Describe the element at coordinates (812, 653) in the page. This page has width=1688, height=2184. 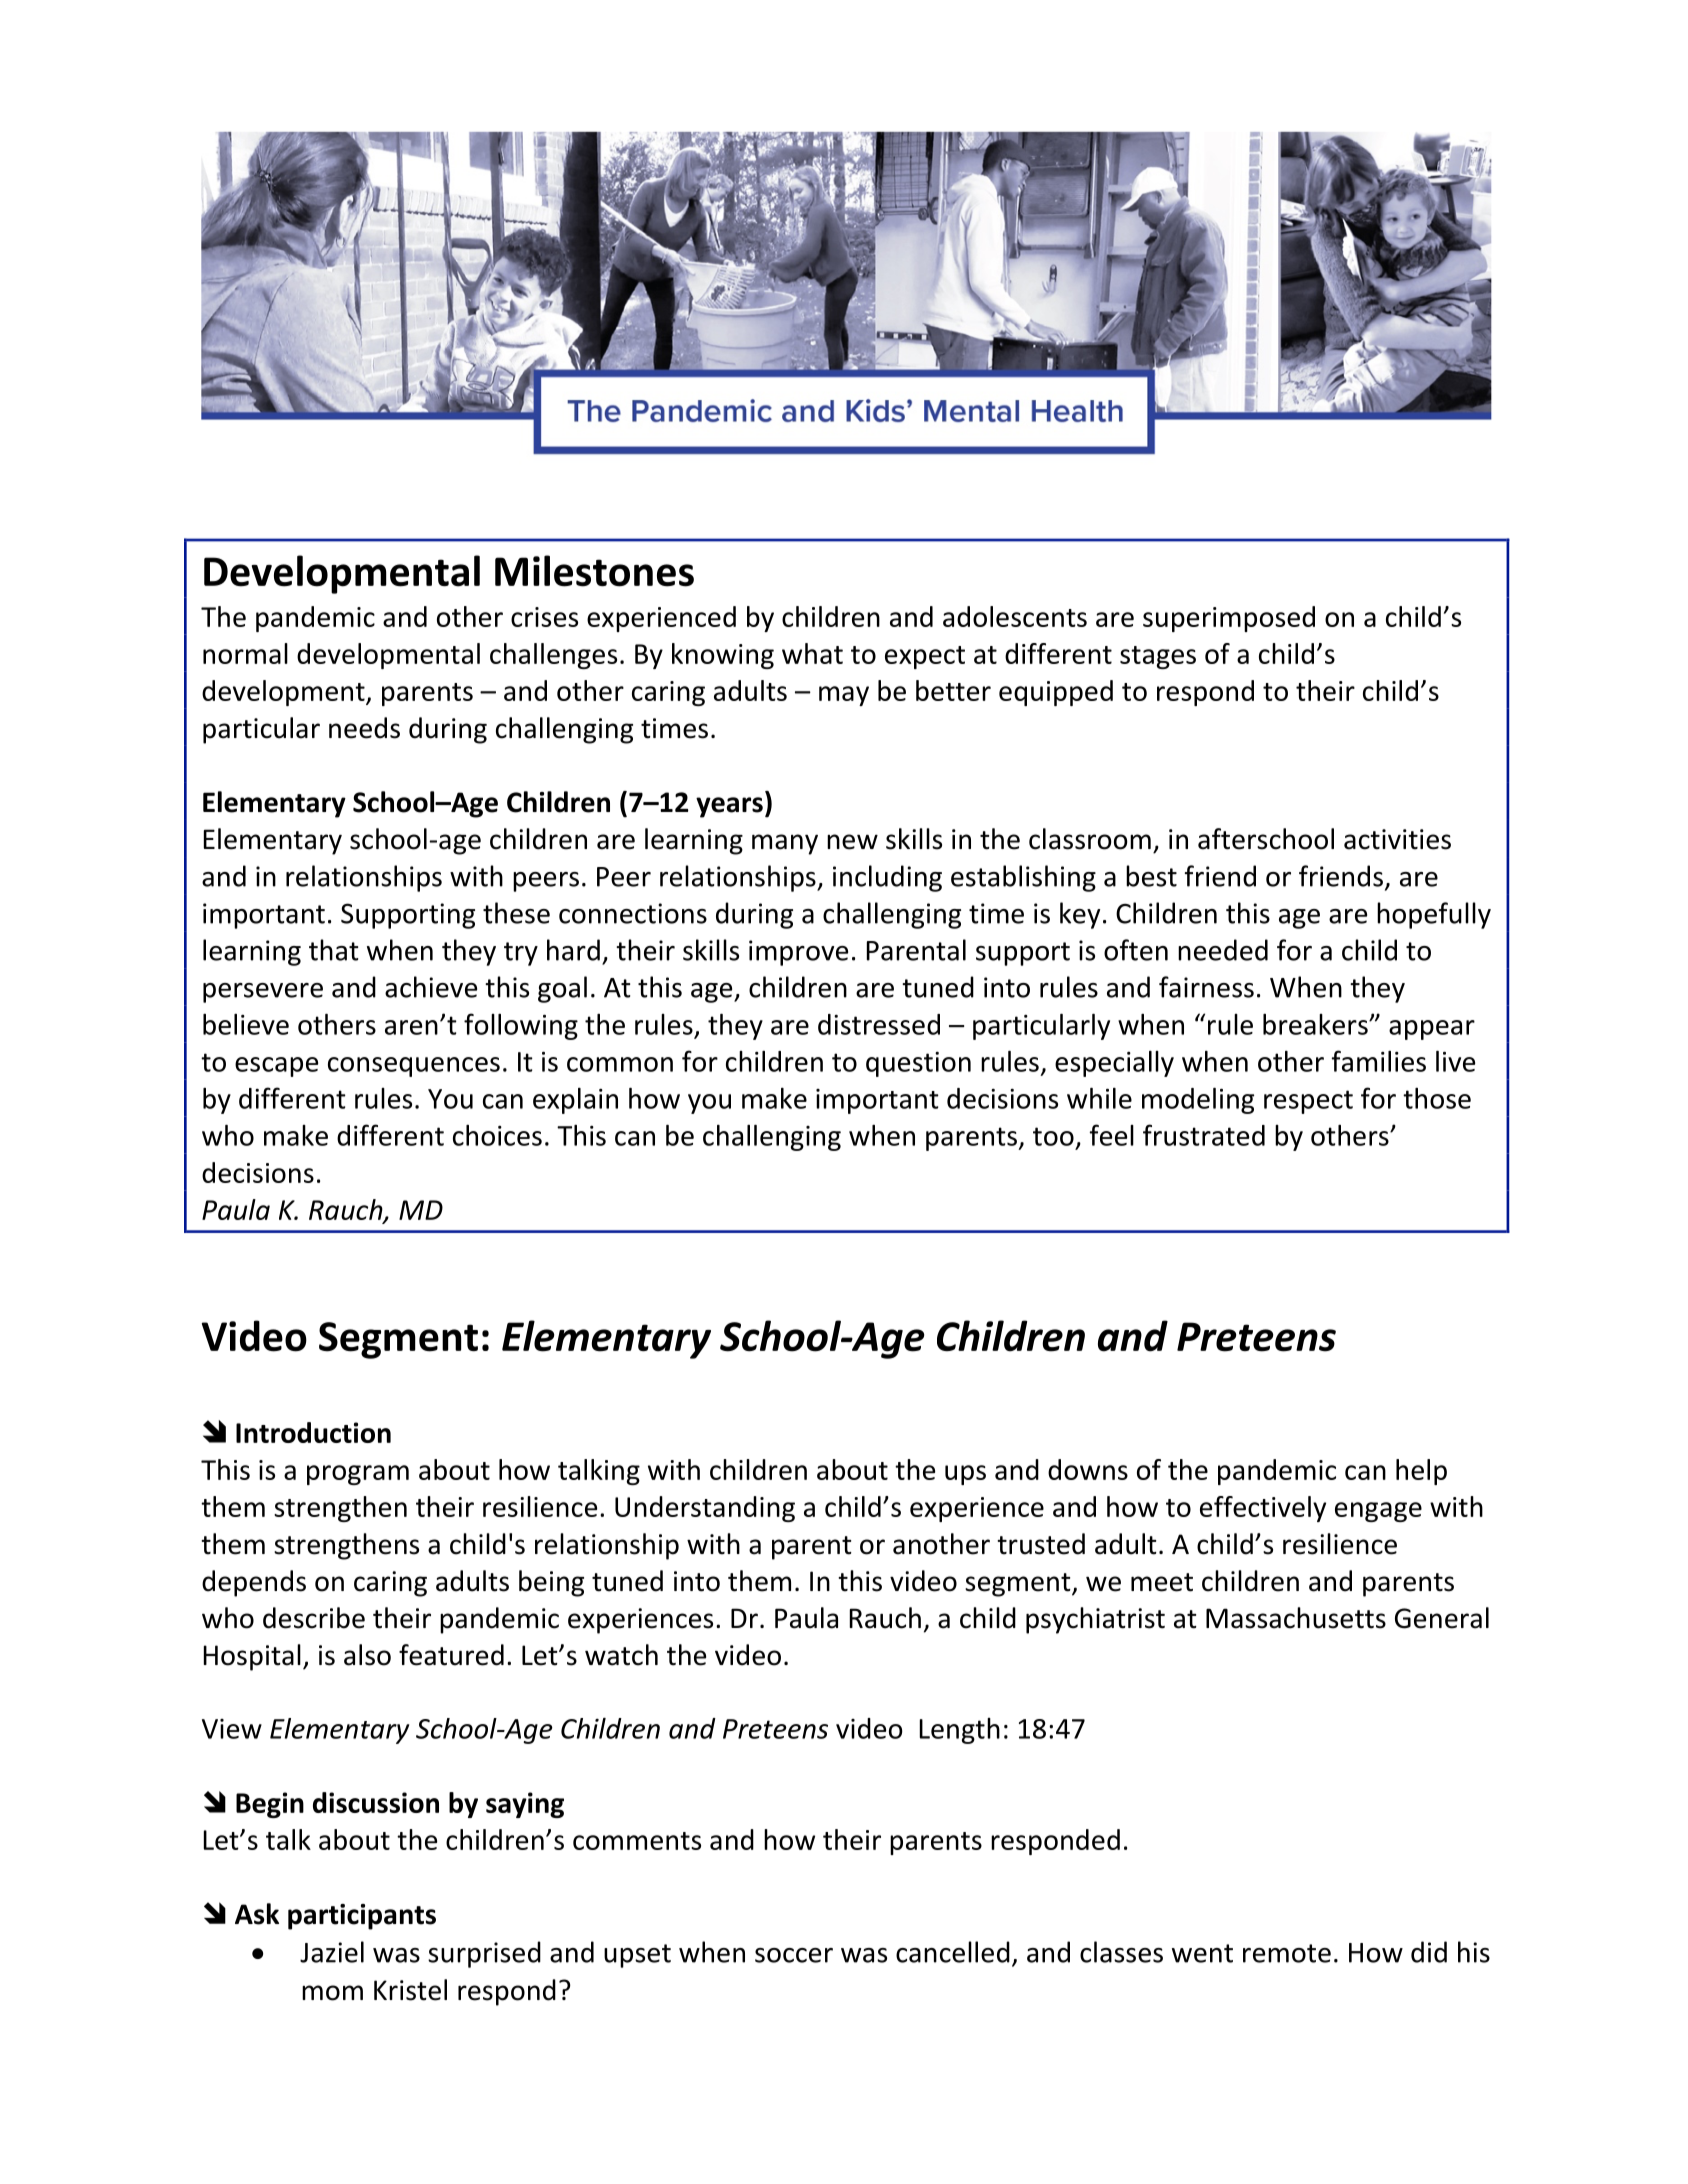
I see `what` at that location.
